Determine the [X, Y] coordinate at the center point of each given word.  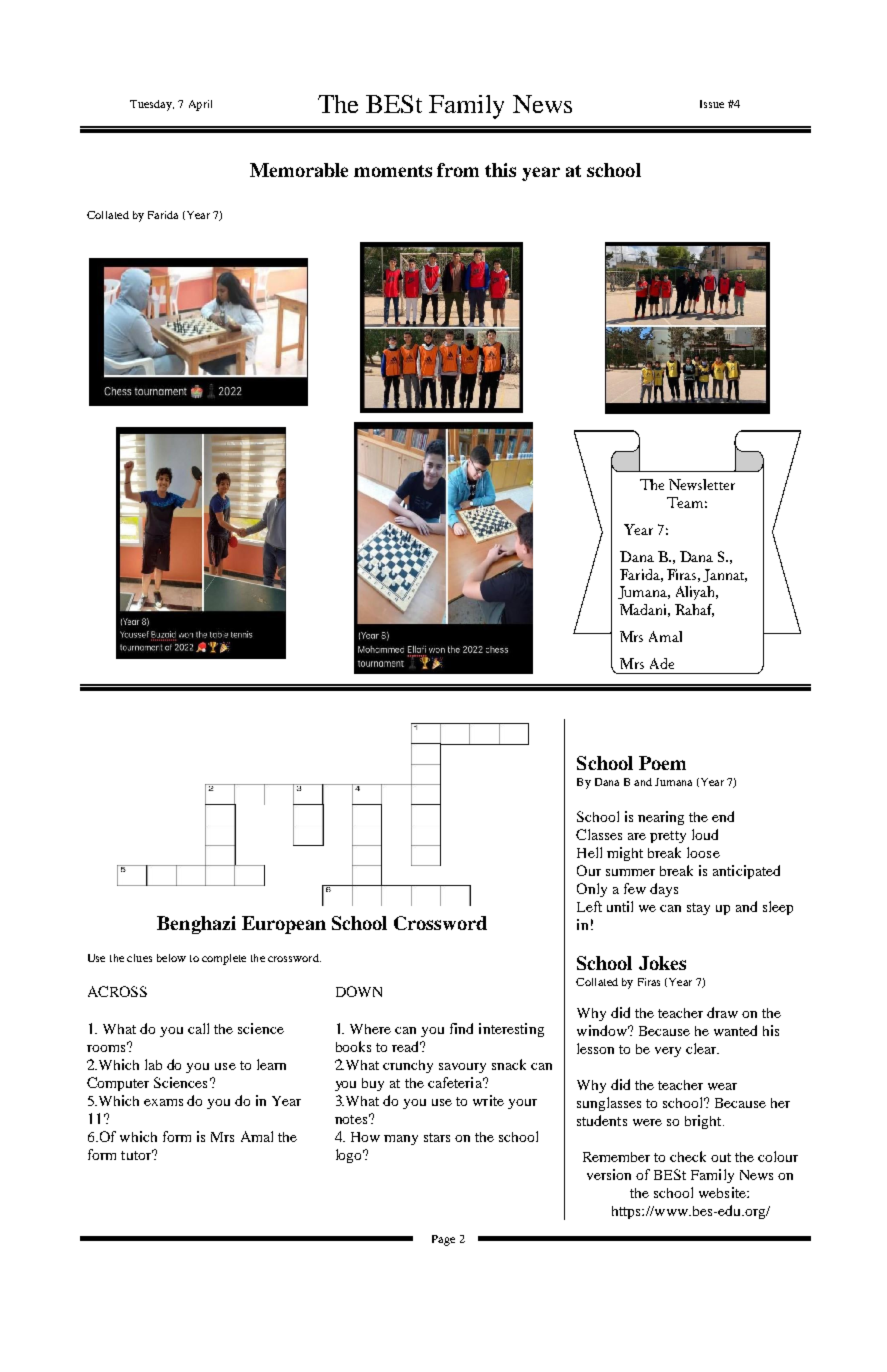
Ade [662, 663]
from [458, 170]
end [723, 816]
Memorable [299, 170]
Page [443, 1240]
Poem [662, 763]
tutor [137, 1155]
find [461, 1028]
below [171, 958]
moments [393, 171]
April [200, 105]
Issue [712, 104]
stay [698, 909]
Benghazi [196, 925]
